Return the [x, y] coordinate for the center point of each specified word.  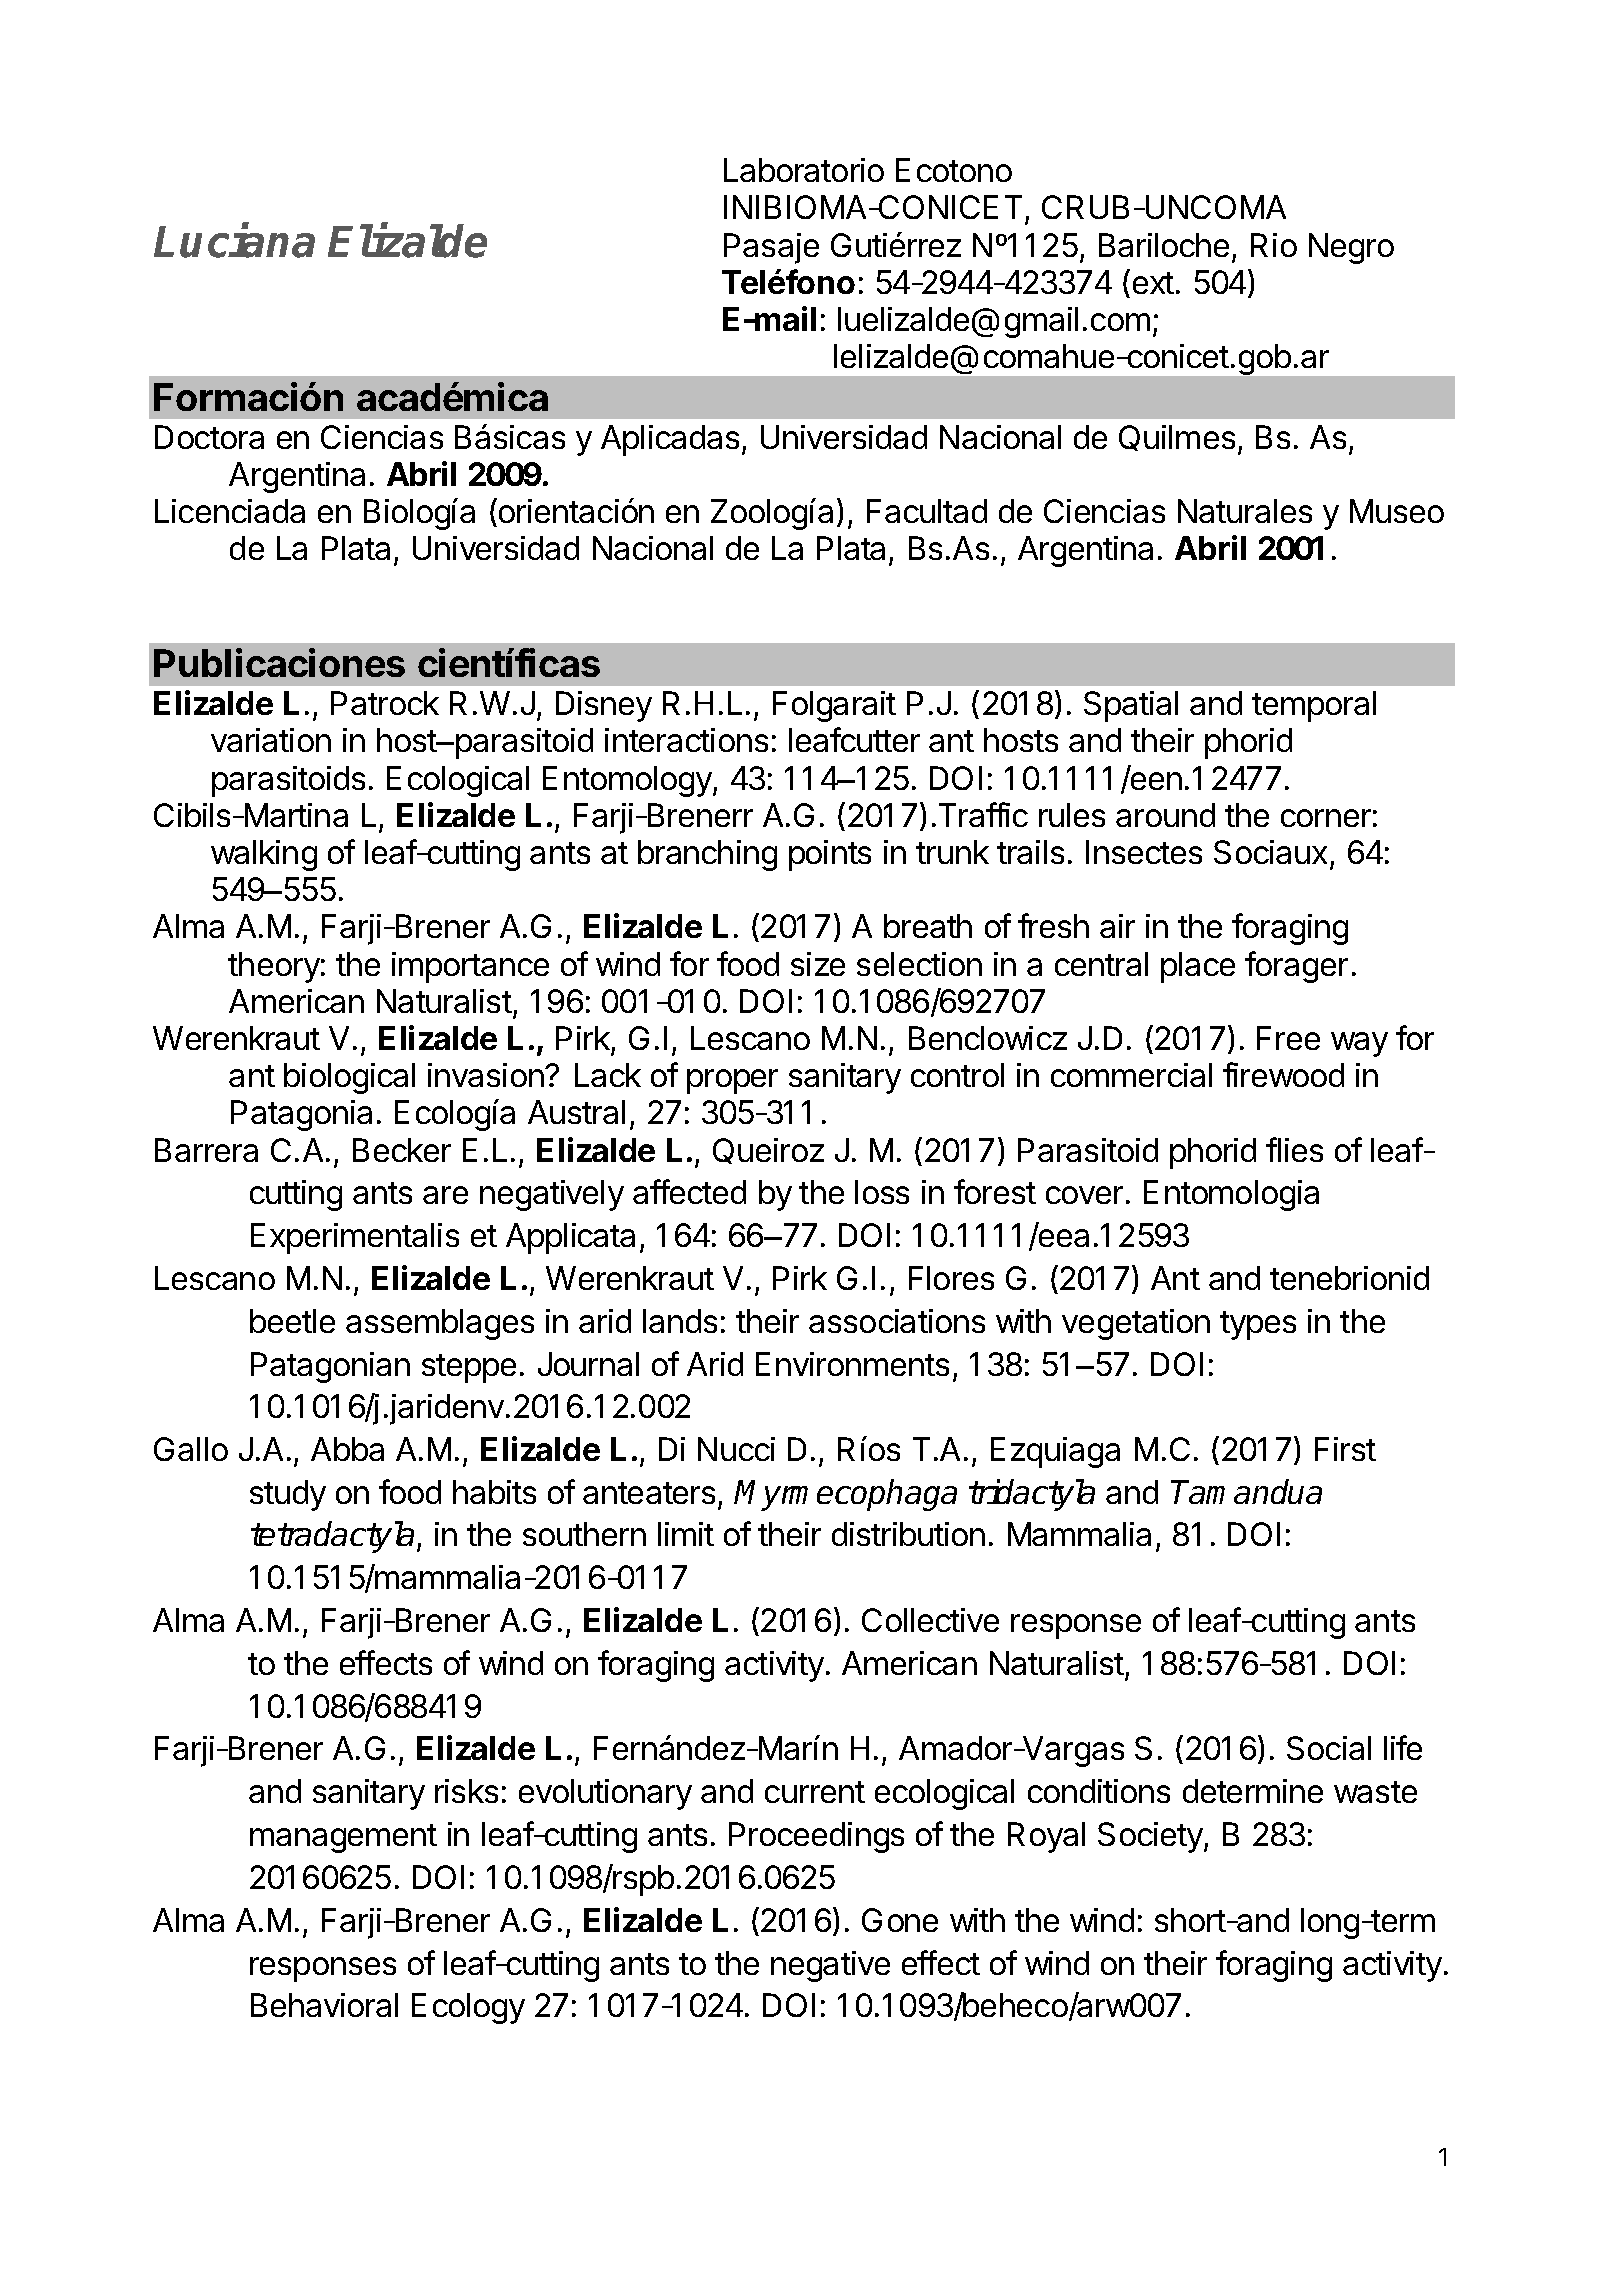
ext [1153, 283]
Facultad [927, 511]
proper [732, 1081]
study [288, 1495]
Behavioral [324, 2005]
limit [686, 1534]
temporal [1314, 706]
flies [1294, 1149]
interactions [686, 740]
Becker [402, 1150]
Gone [900, 1920]
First [1345, 1449]
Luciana [234, 241]
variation [271, 740]
